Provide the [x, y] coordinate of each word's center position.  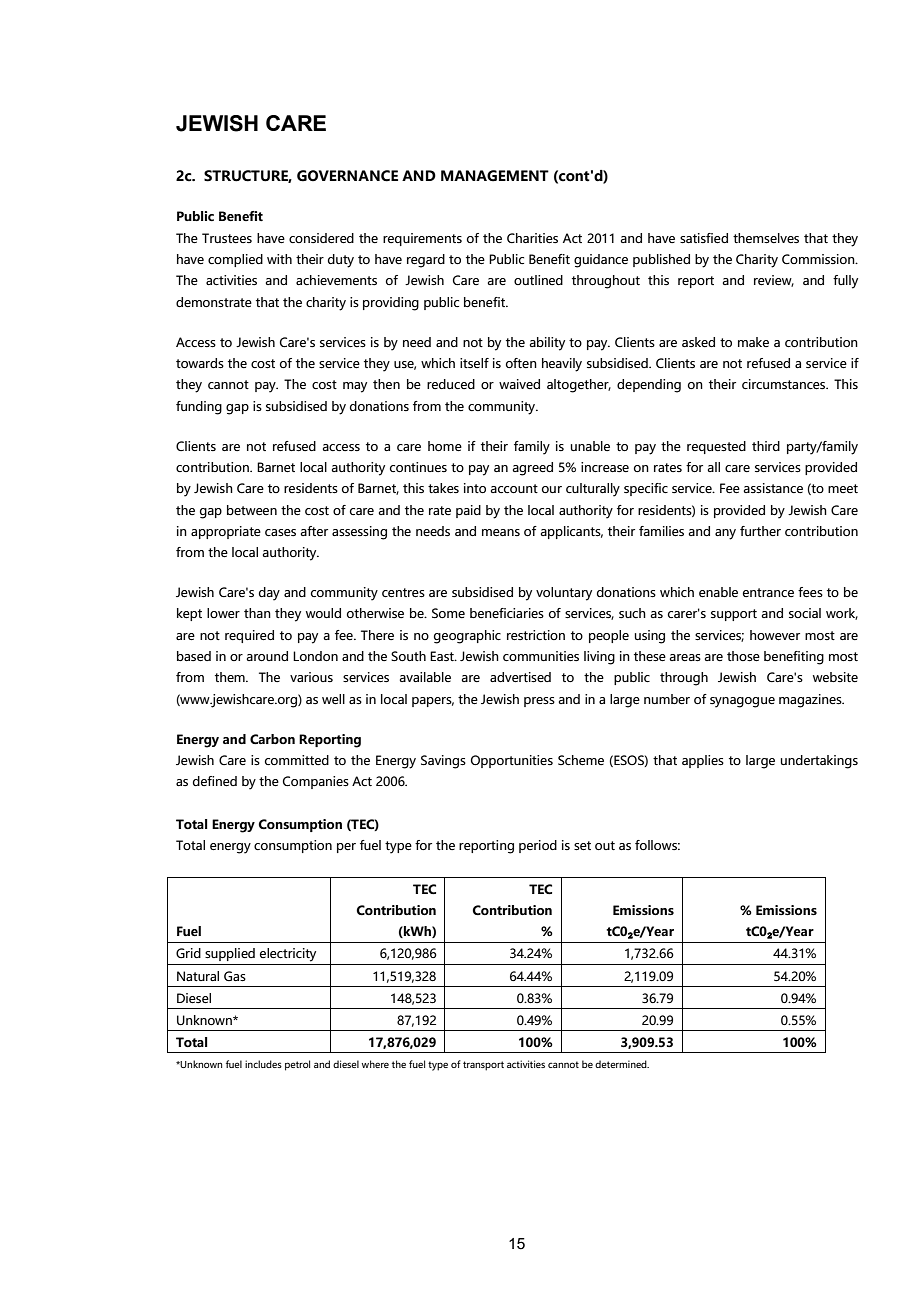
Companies [316, 782]
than [257, 613]
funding [199, 408]
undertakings [819, 762]
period [538, 846]
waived [519, 384]
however [775, 635]
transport [483, 1066]
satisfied [704, 238]
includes [263, 1064]
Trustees [227, 238]
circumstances [785, 384]
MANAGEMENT [495, 176]
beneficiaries [507, 613]
